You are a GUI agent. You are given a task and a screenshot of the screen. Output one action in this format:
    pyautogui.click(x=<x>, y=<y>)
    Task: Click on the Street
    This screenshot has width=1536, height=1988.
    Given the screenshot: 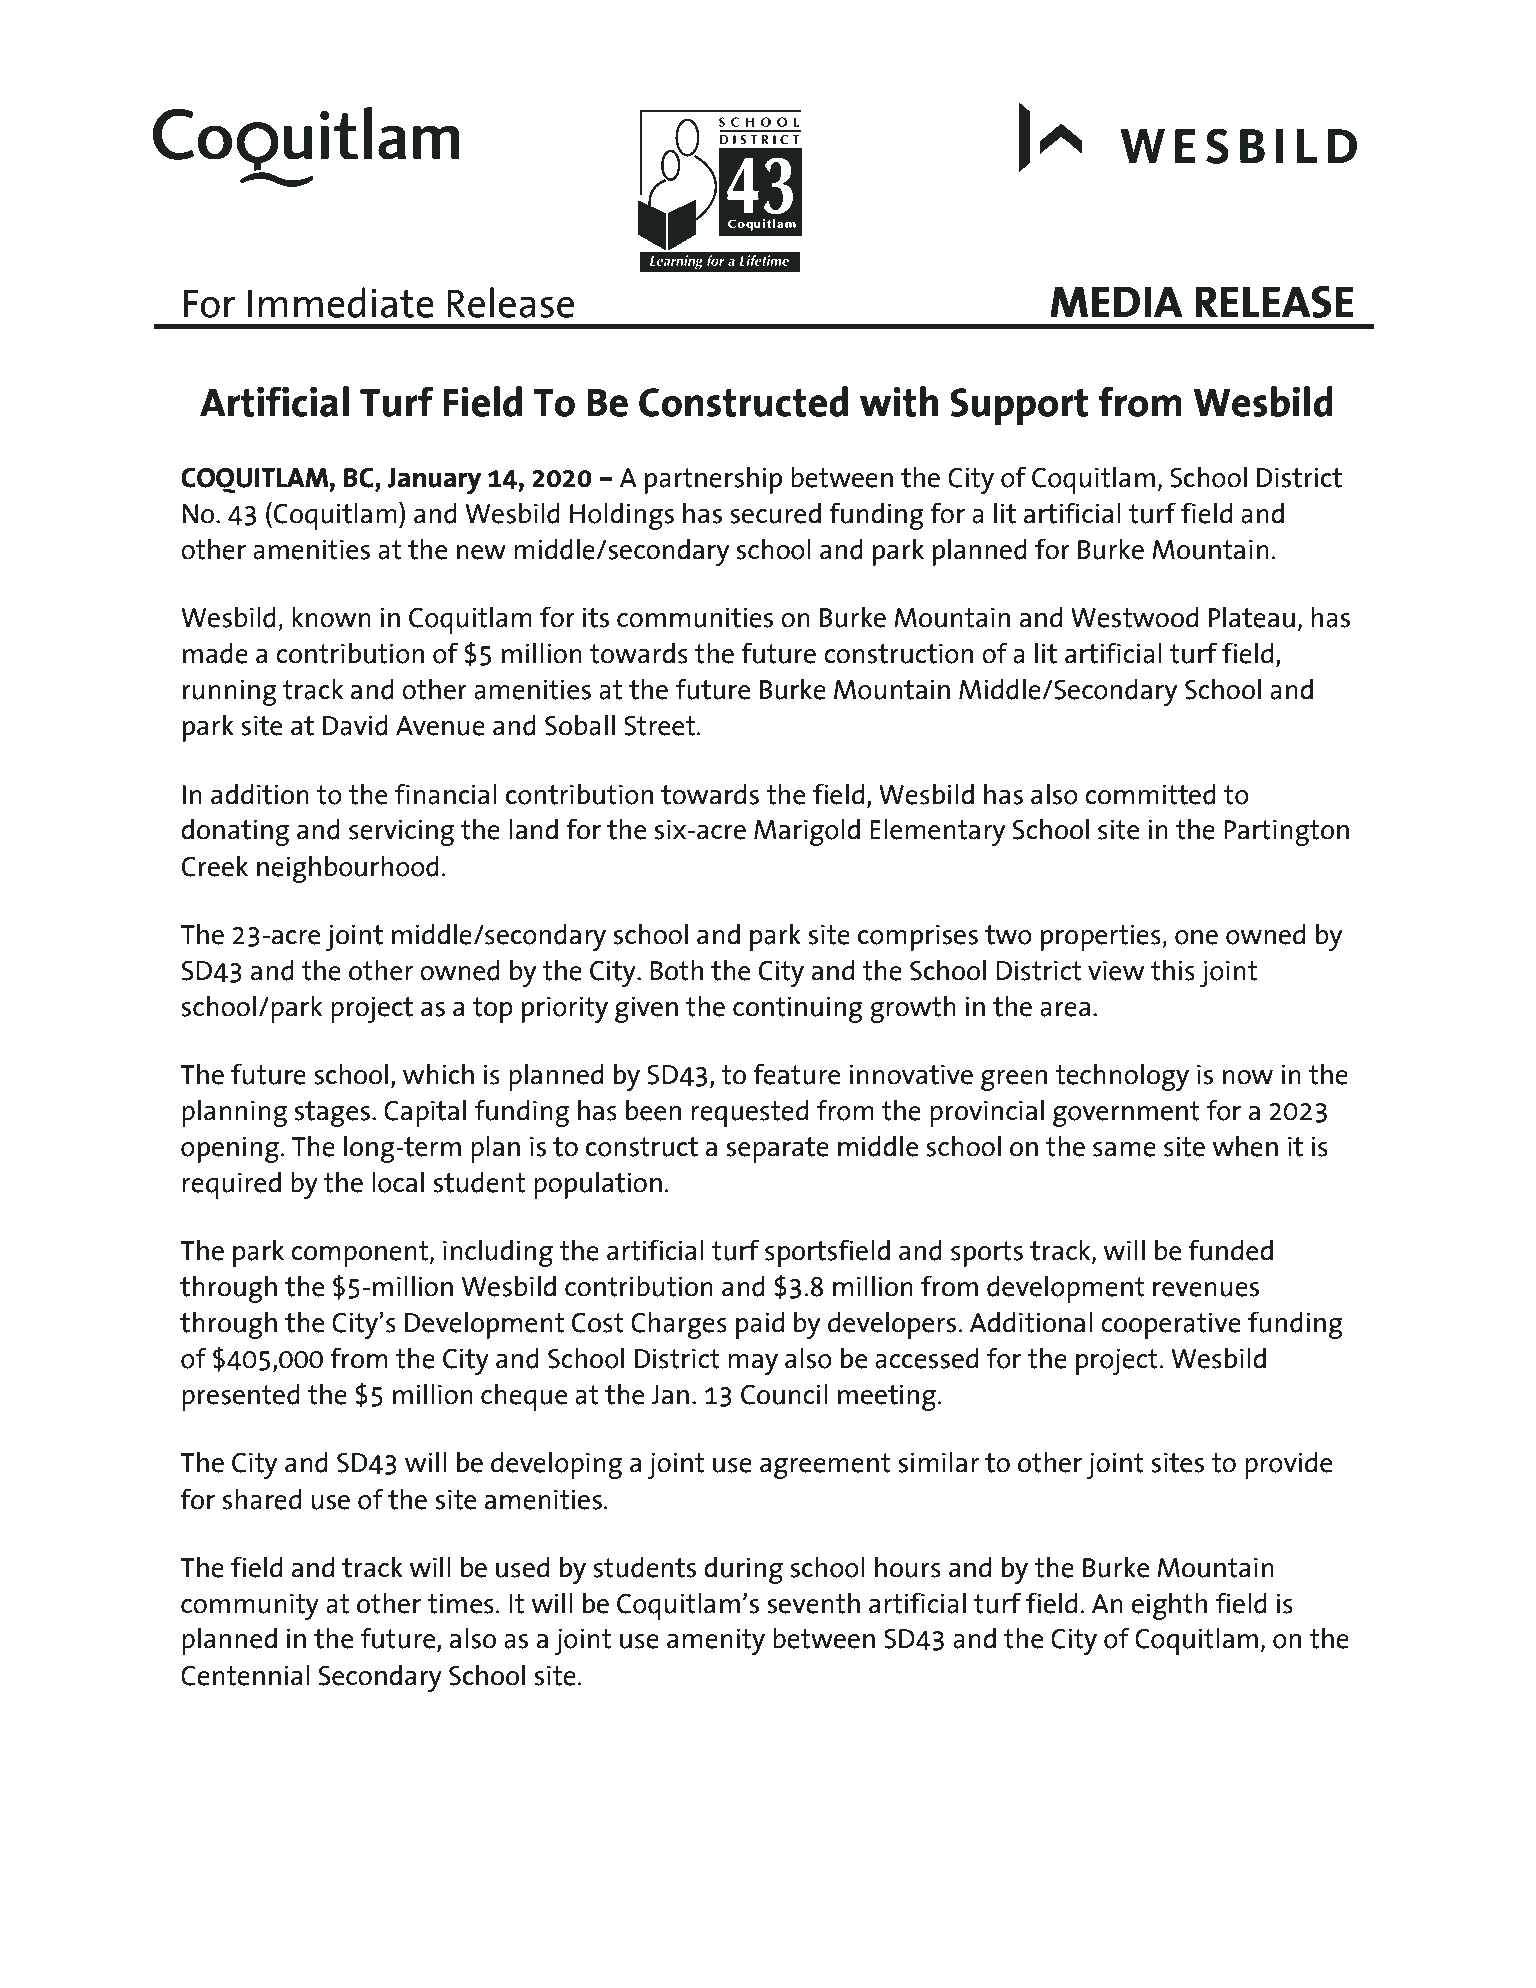 What is the action you would take?
    pyautogui.click(x=661, y=726)
